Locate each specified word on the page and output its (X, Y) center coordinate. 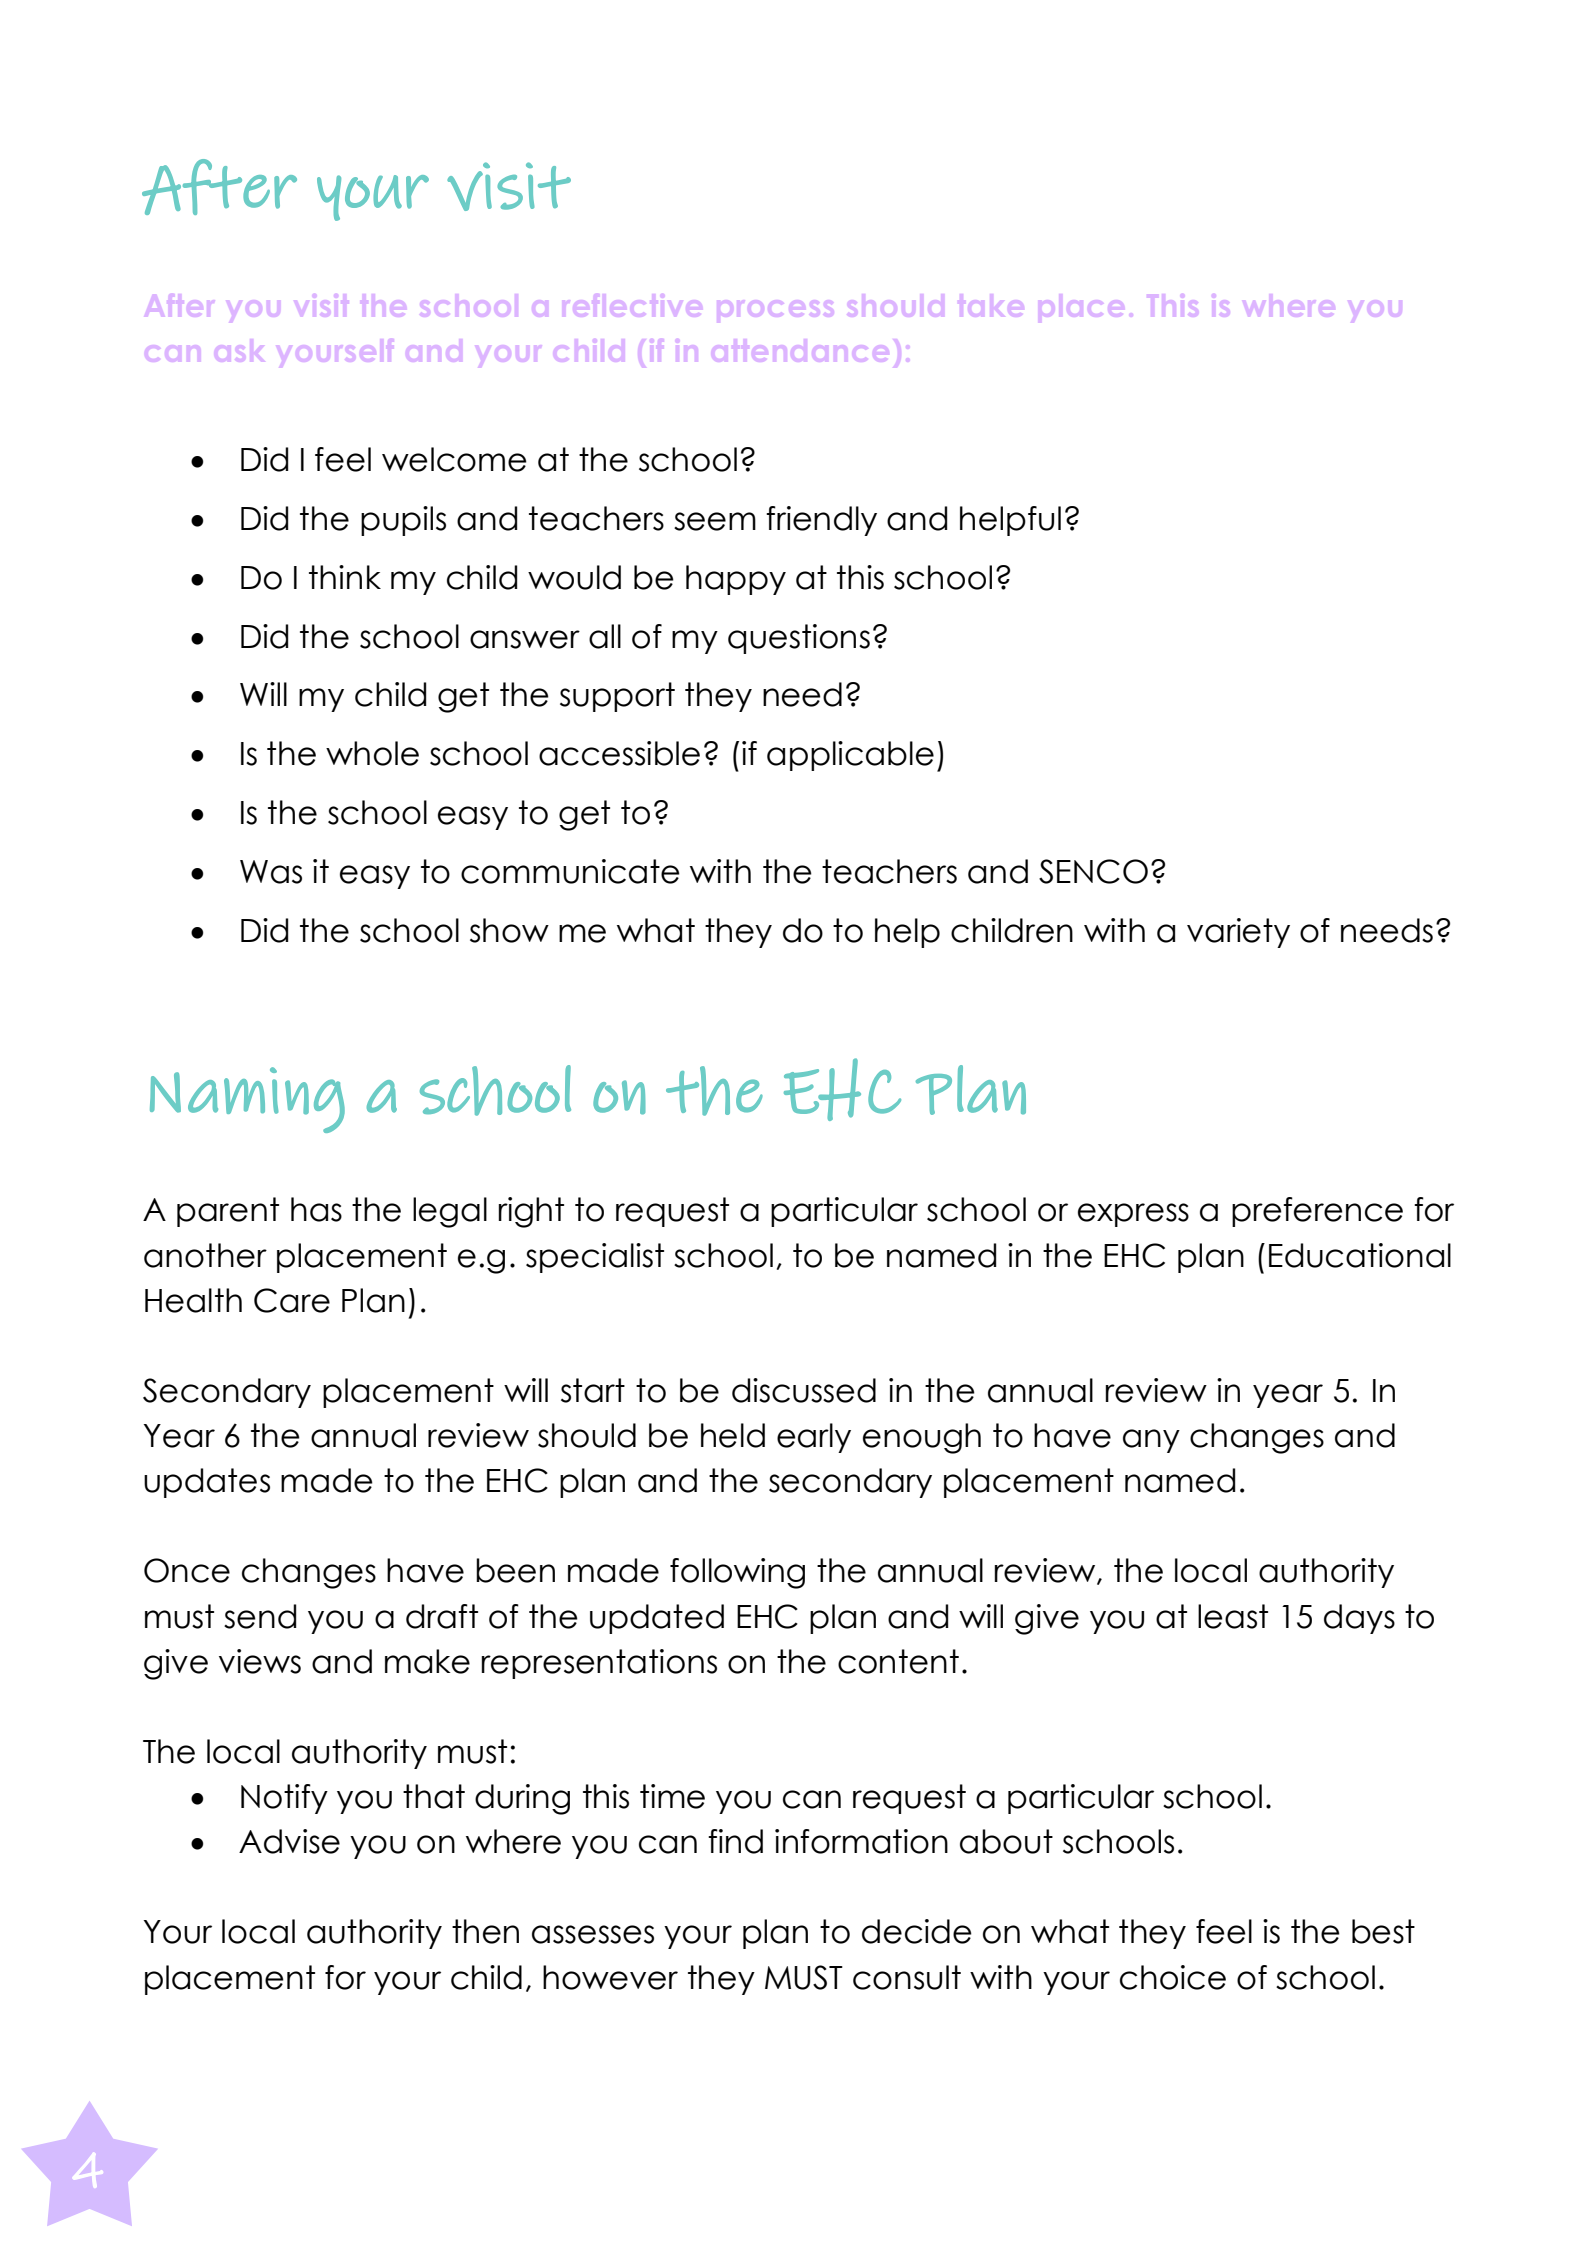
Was (271, 872)
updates (207, 1483)
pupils (403, 521)
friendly (821, 521)
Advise (289, 1841)
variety (1238, 933)
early (814, 1438)
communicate (570, 871)
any (1151, 1441)
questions (799, 639)
